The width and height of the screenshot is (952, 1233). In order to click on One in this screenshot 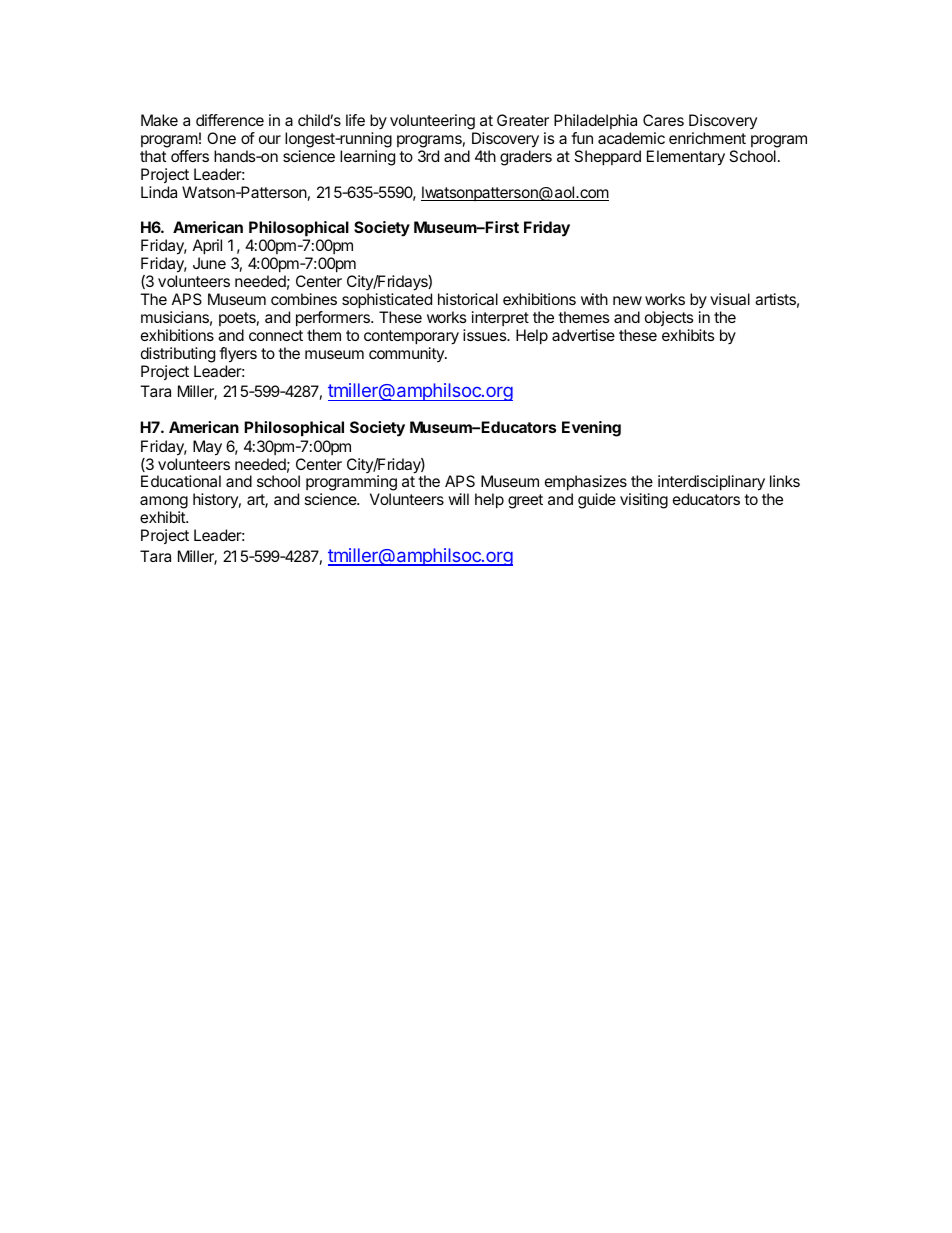, I will do `click(221, 138)`.
